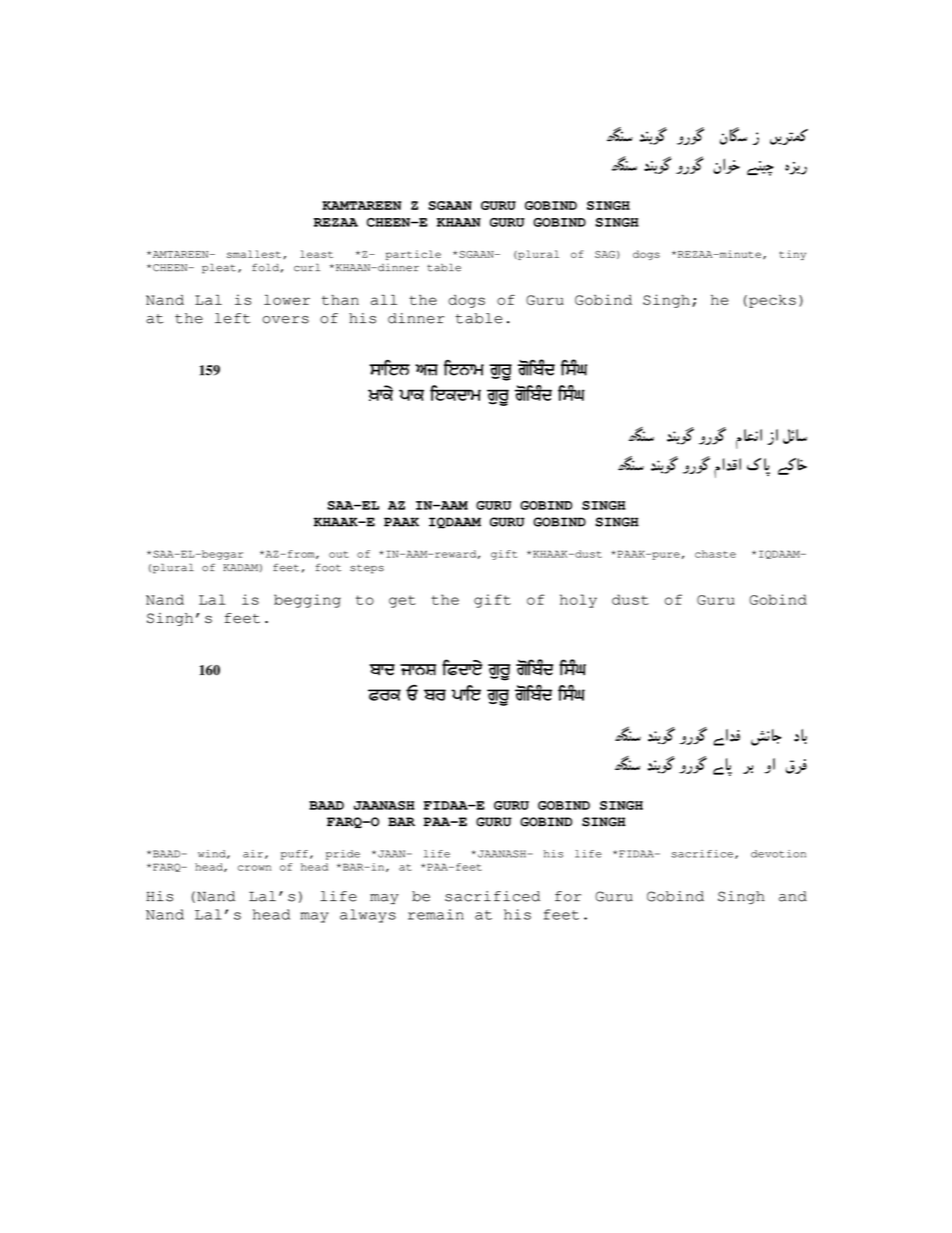 The height and width of the document is (1233, 952). What do you see at coordinates (605, 254) in the document?
I see `SAG` at bounding box center [605, 254].
